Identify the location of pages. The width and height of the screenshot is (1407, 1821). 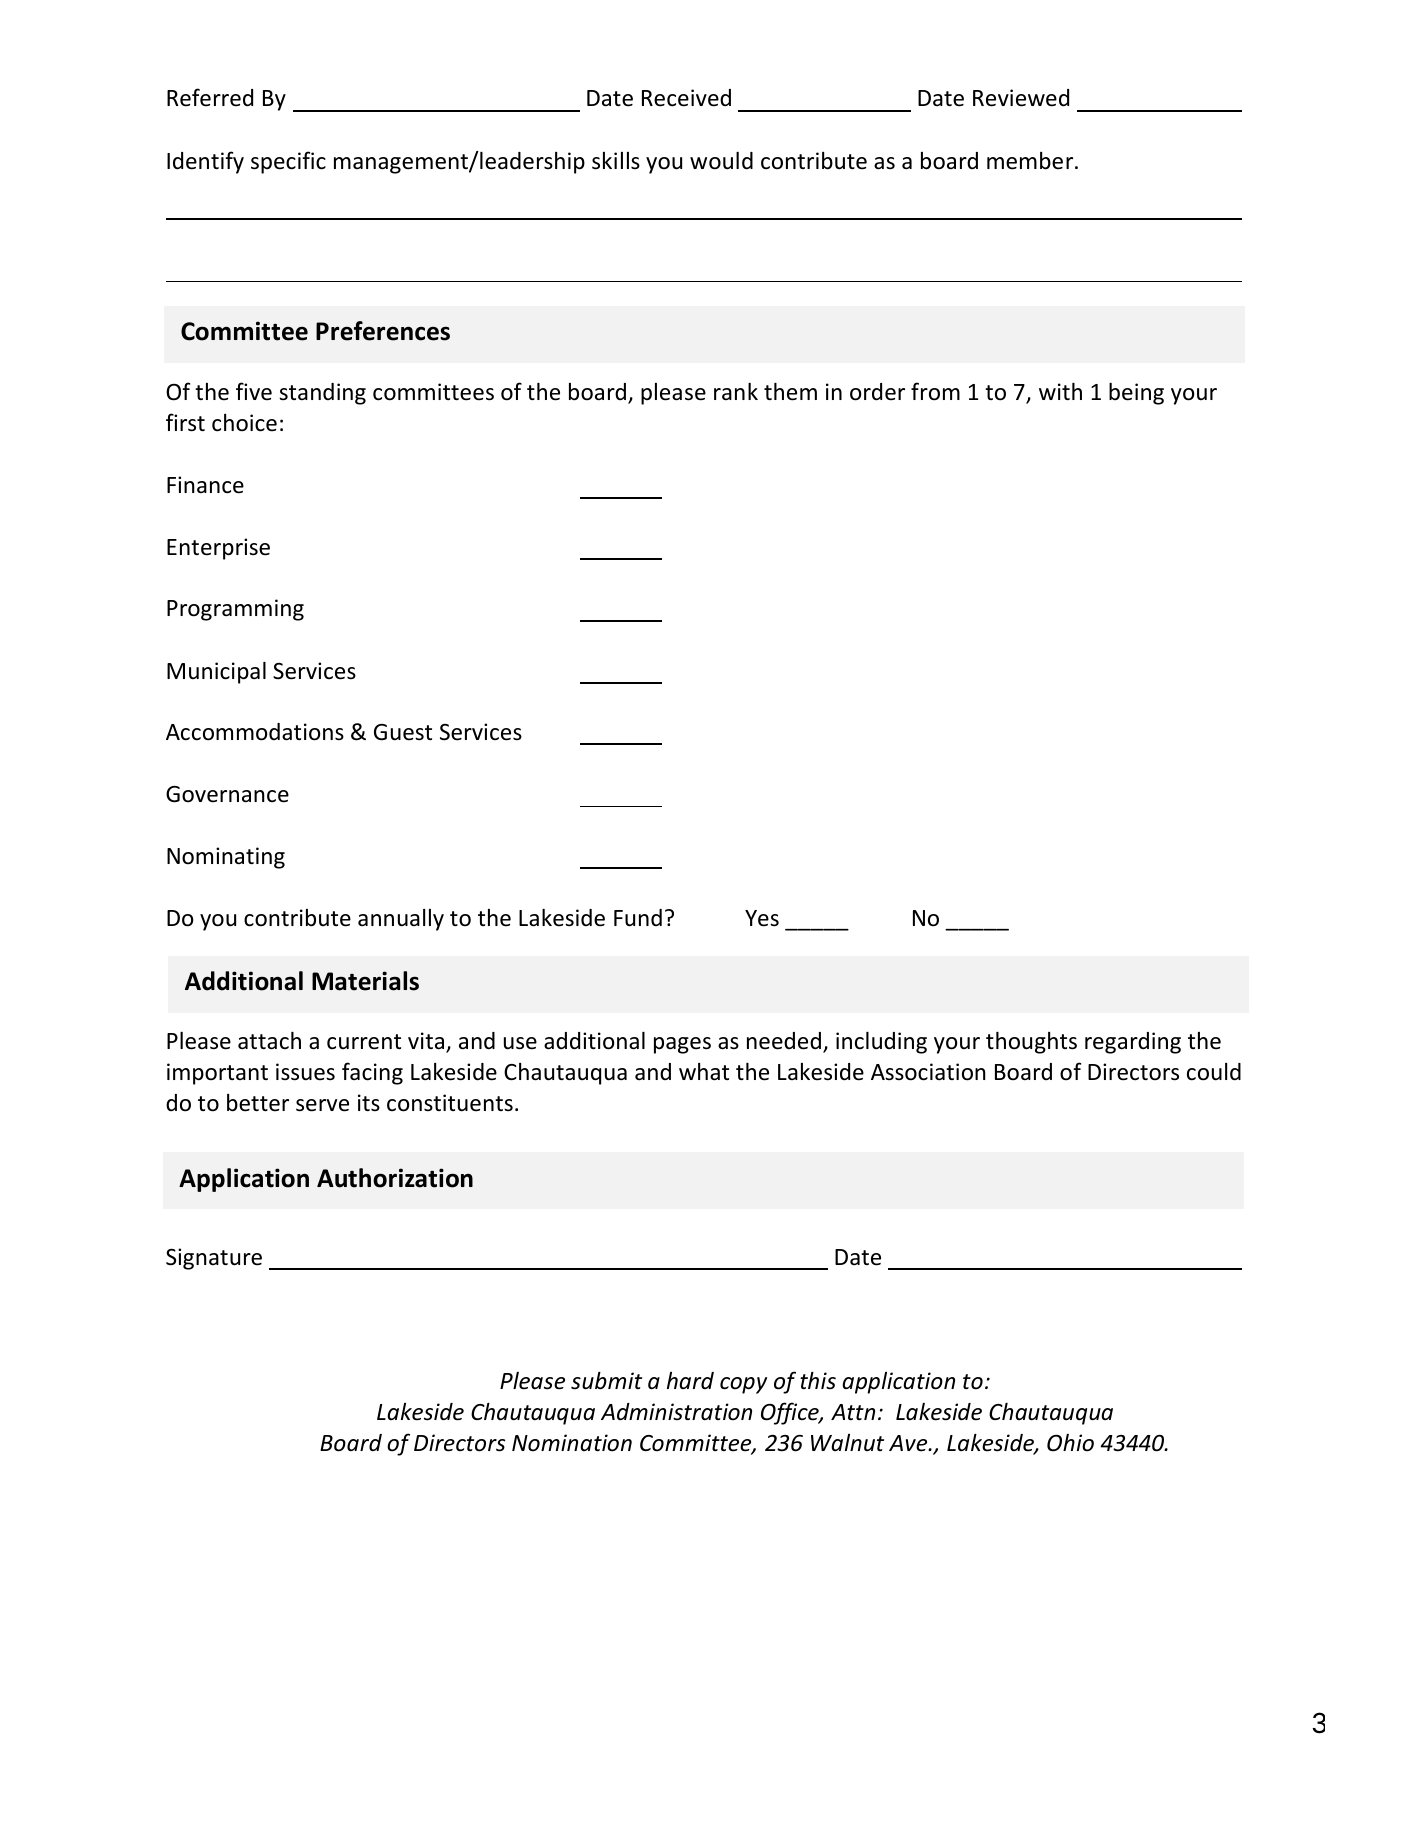
(682, 1045).
